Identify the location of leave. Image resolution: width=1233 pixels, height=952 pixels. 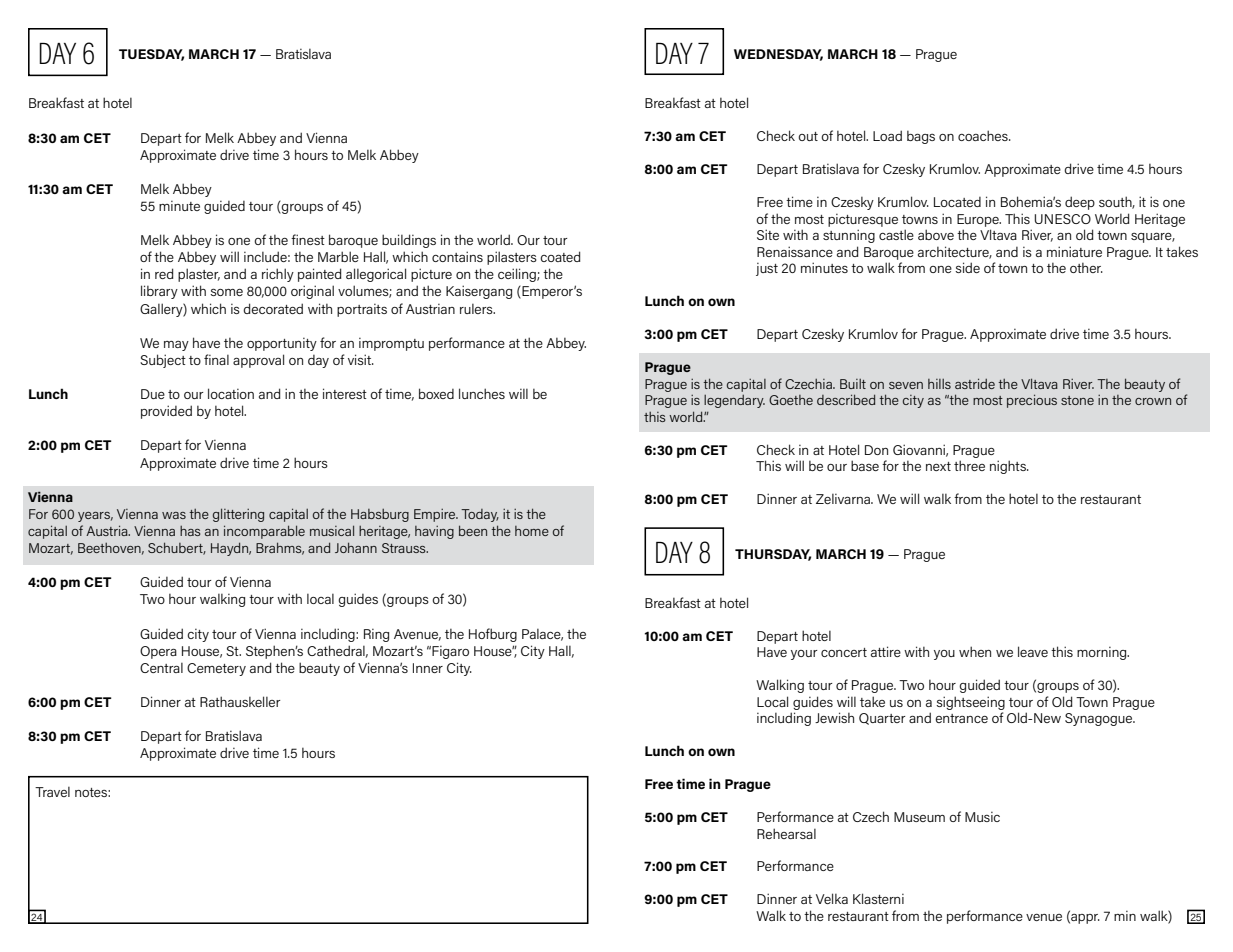
(1033, 651).
